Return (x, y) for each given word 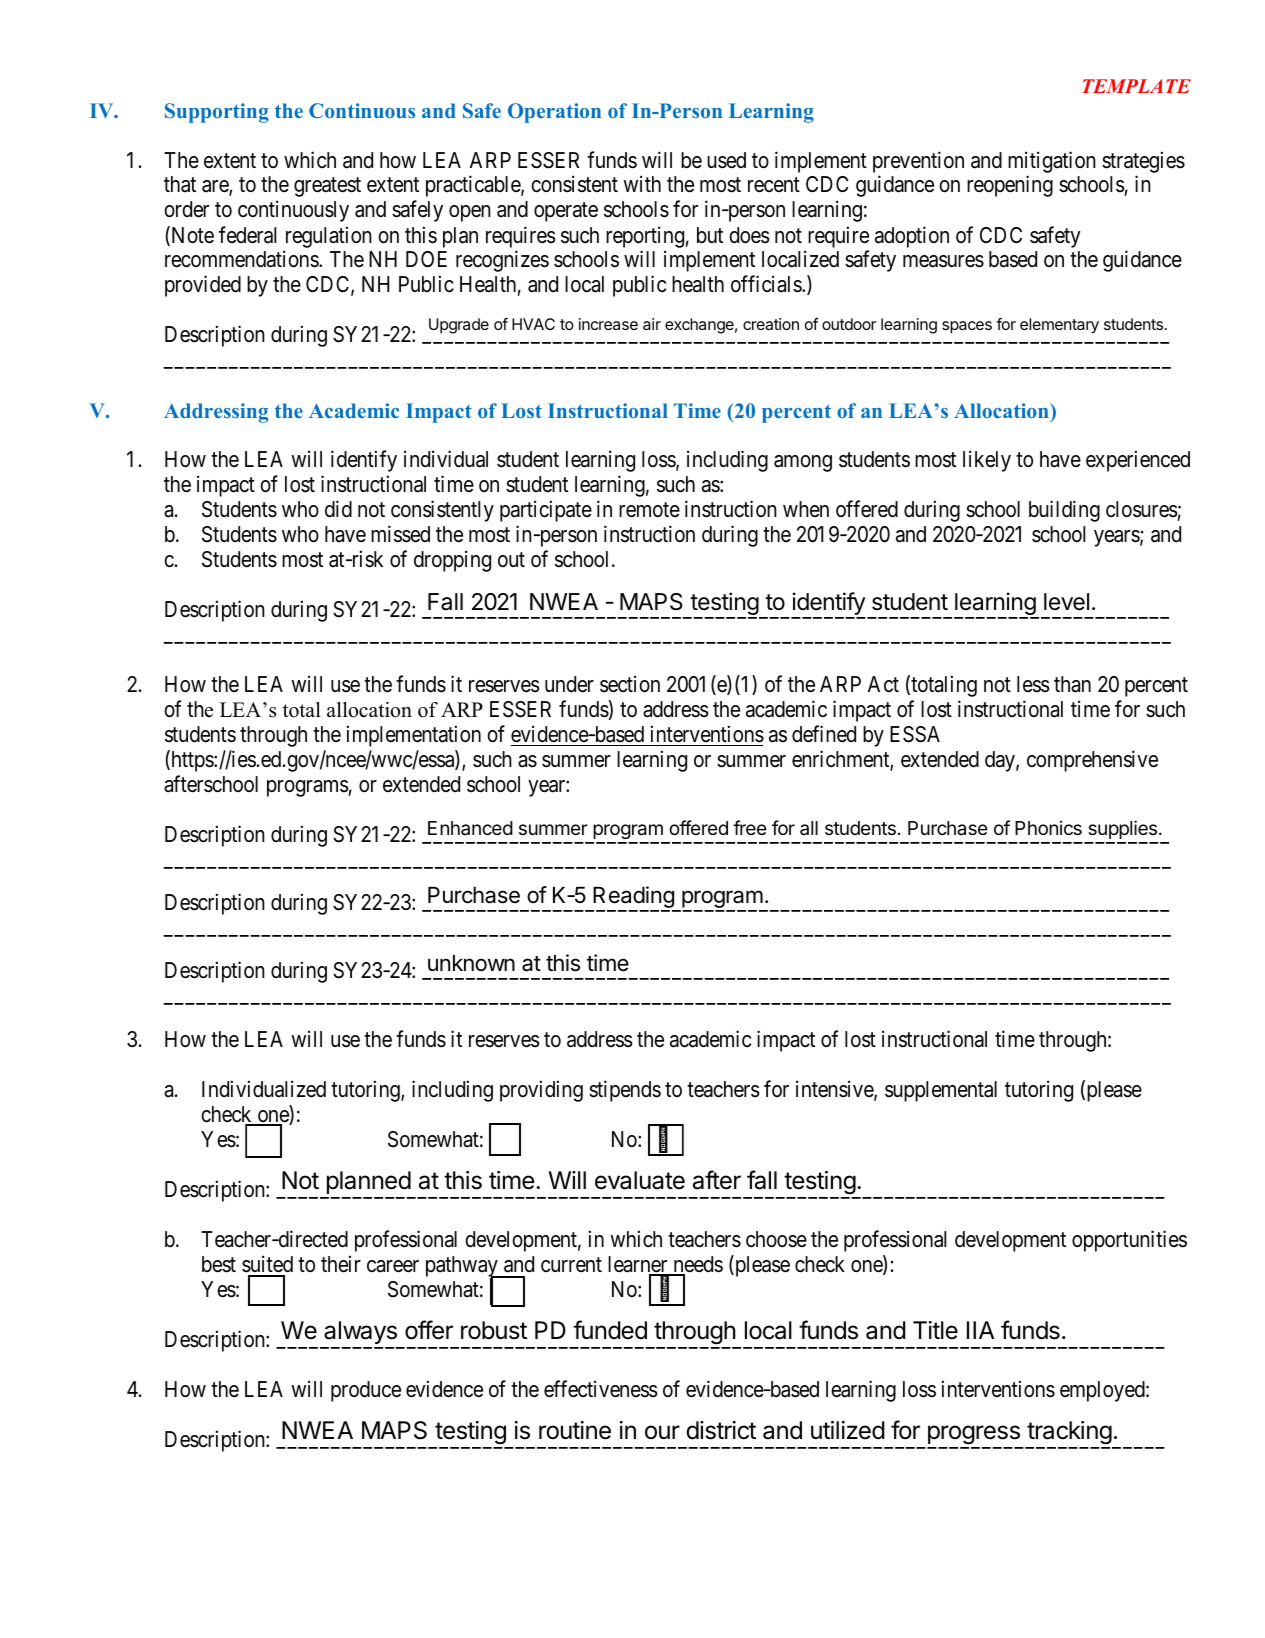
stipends (625, 1091)
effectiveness (601, 1389)
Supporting (217, 113)
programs (308, 788)
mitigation (1052, 162)
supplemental (941, 1091)
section (630, 684)
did (338, 509)
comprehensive (1092, 761)
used (726, 160)
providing (541, 1091)
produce (366, 1391)
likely (987, 461)
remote (649, 510)
